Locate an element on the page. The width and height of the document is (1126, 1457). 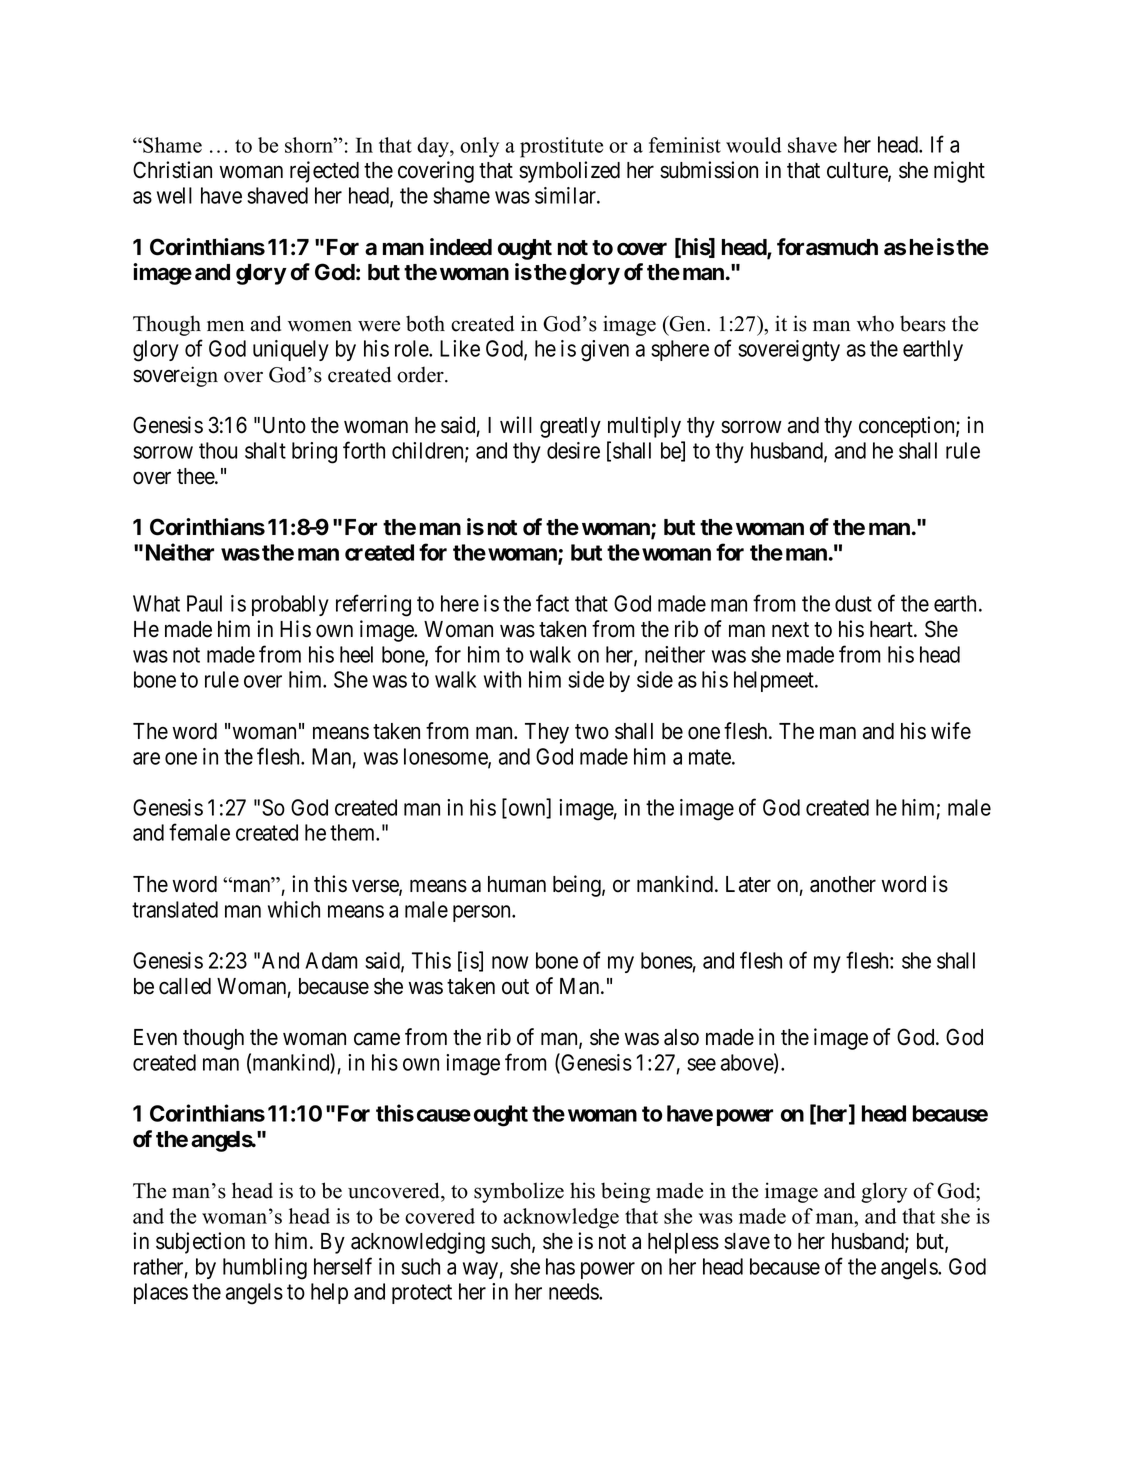
humbling is located at coordinates (265, 1269).
